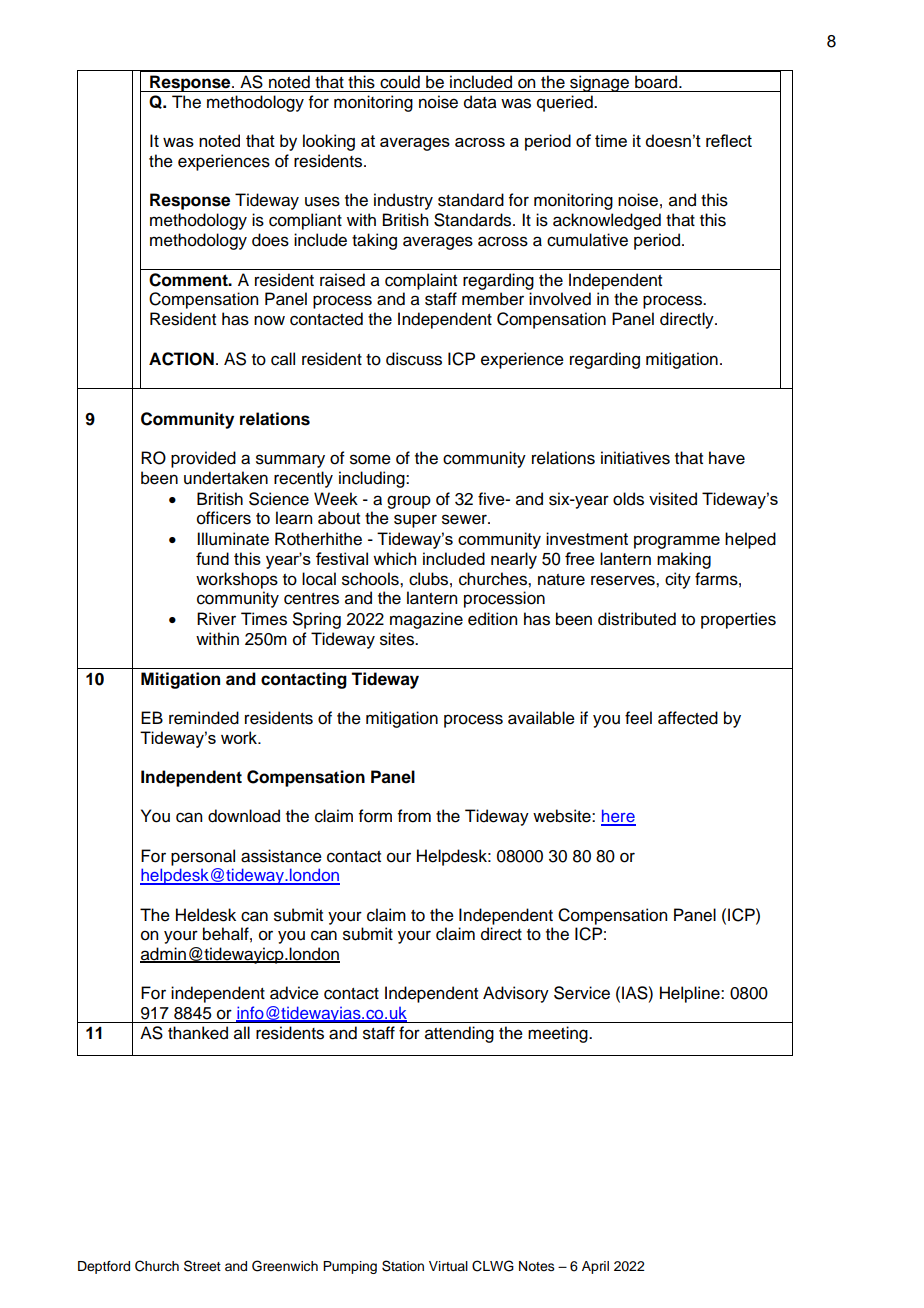  Describe the element at coordinates (285, 1266) in the document. I see `Greenwich` at that location.
